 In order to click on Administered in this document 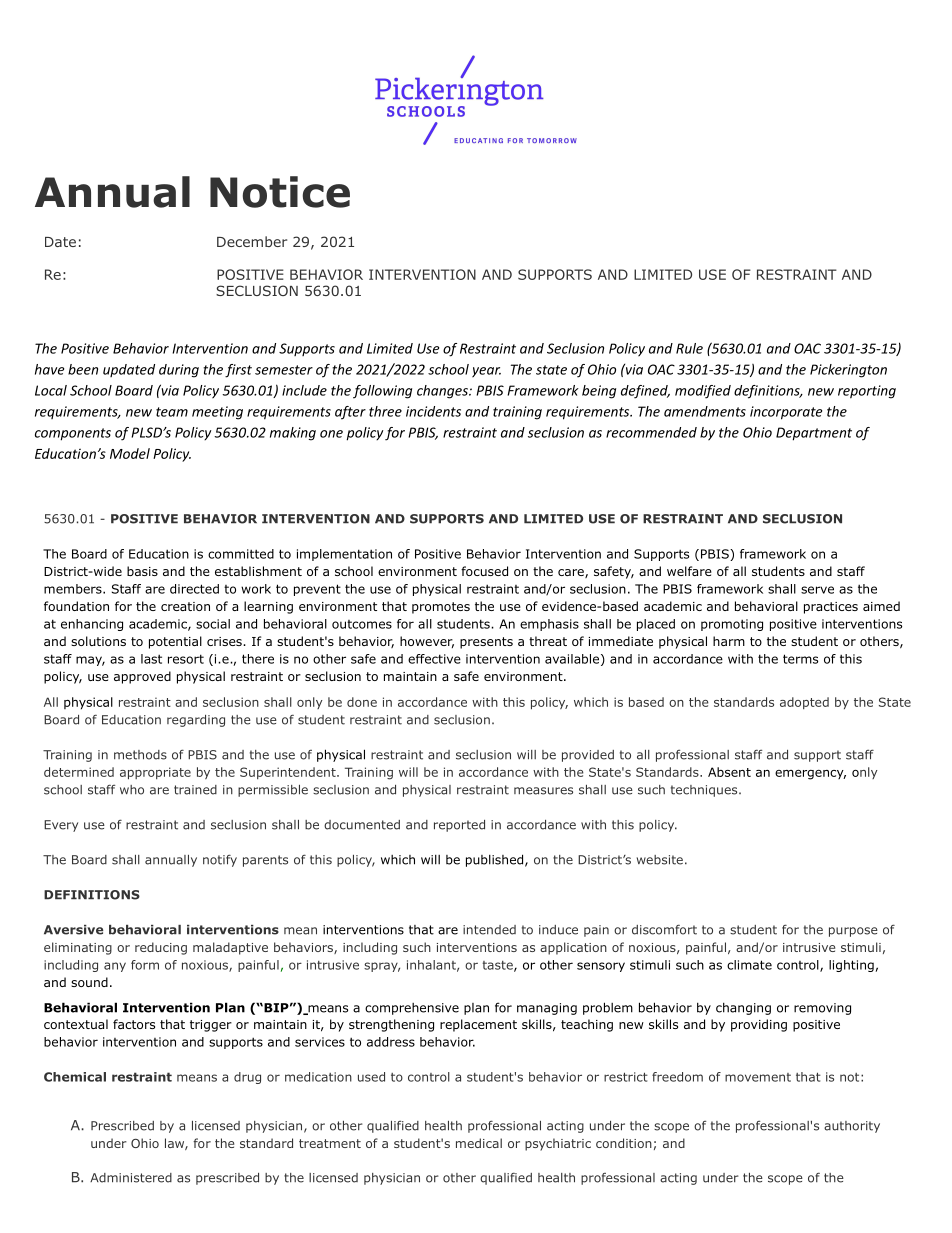, I will do `click(131, 1178)`.
